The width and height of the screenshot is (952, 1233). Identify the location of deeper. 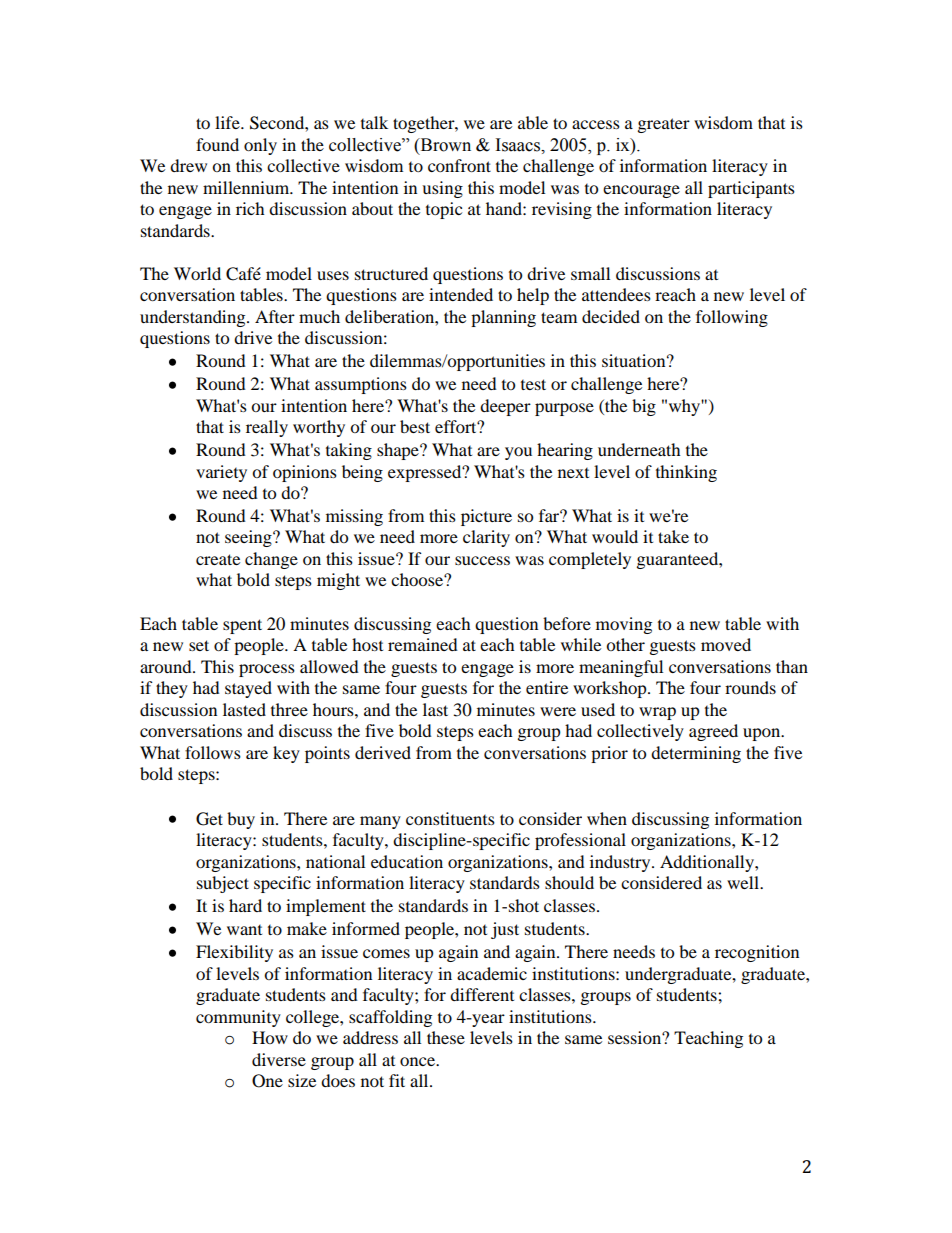
(505, 407).
